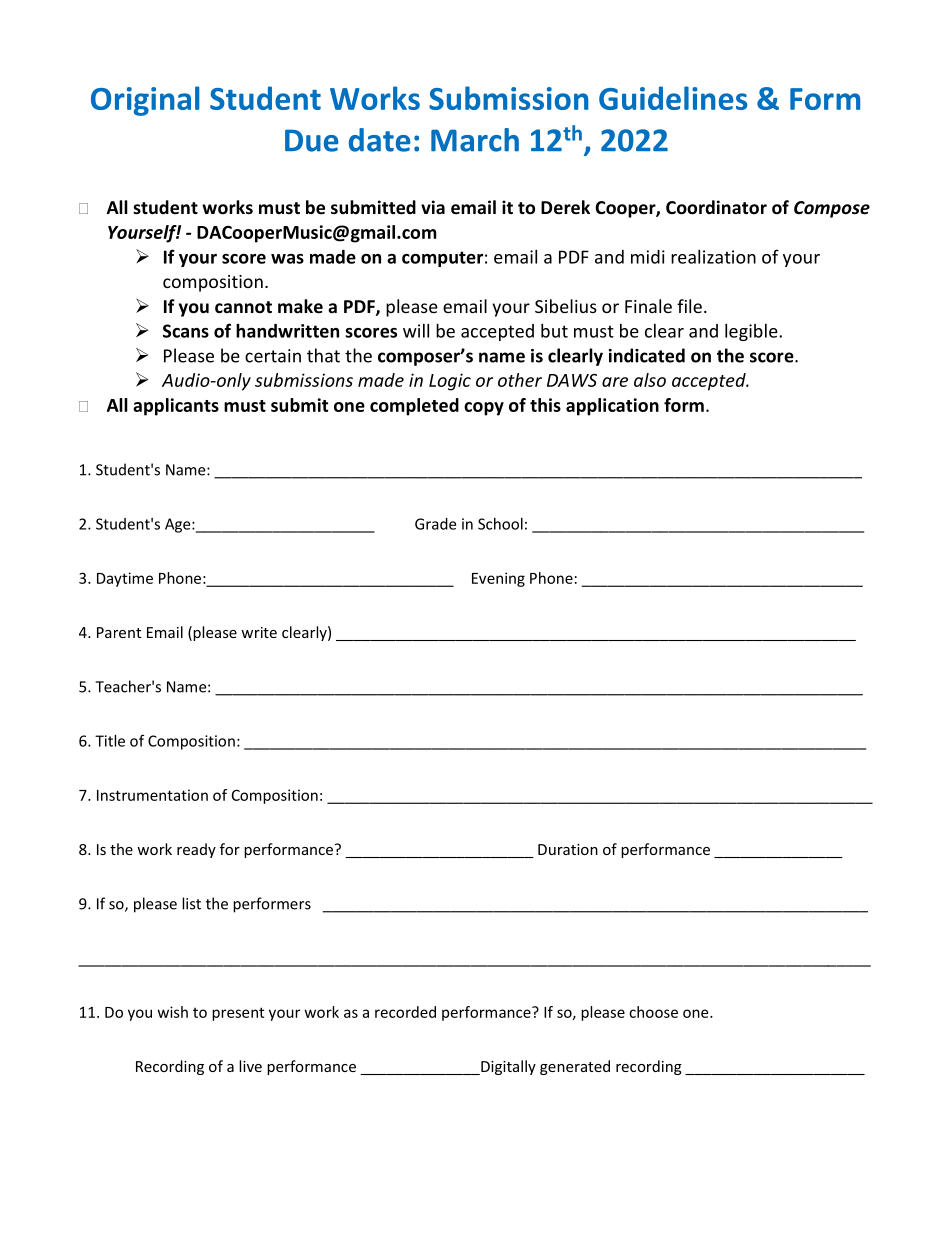 This image has height=1233, width=952. Describe the element at coordinates (173, 1012) in the image. I see `wish` at that location.
